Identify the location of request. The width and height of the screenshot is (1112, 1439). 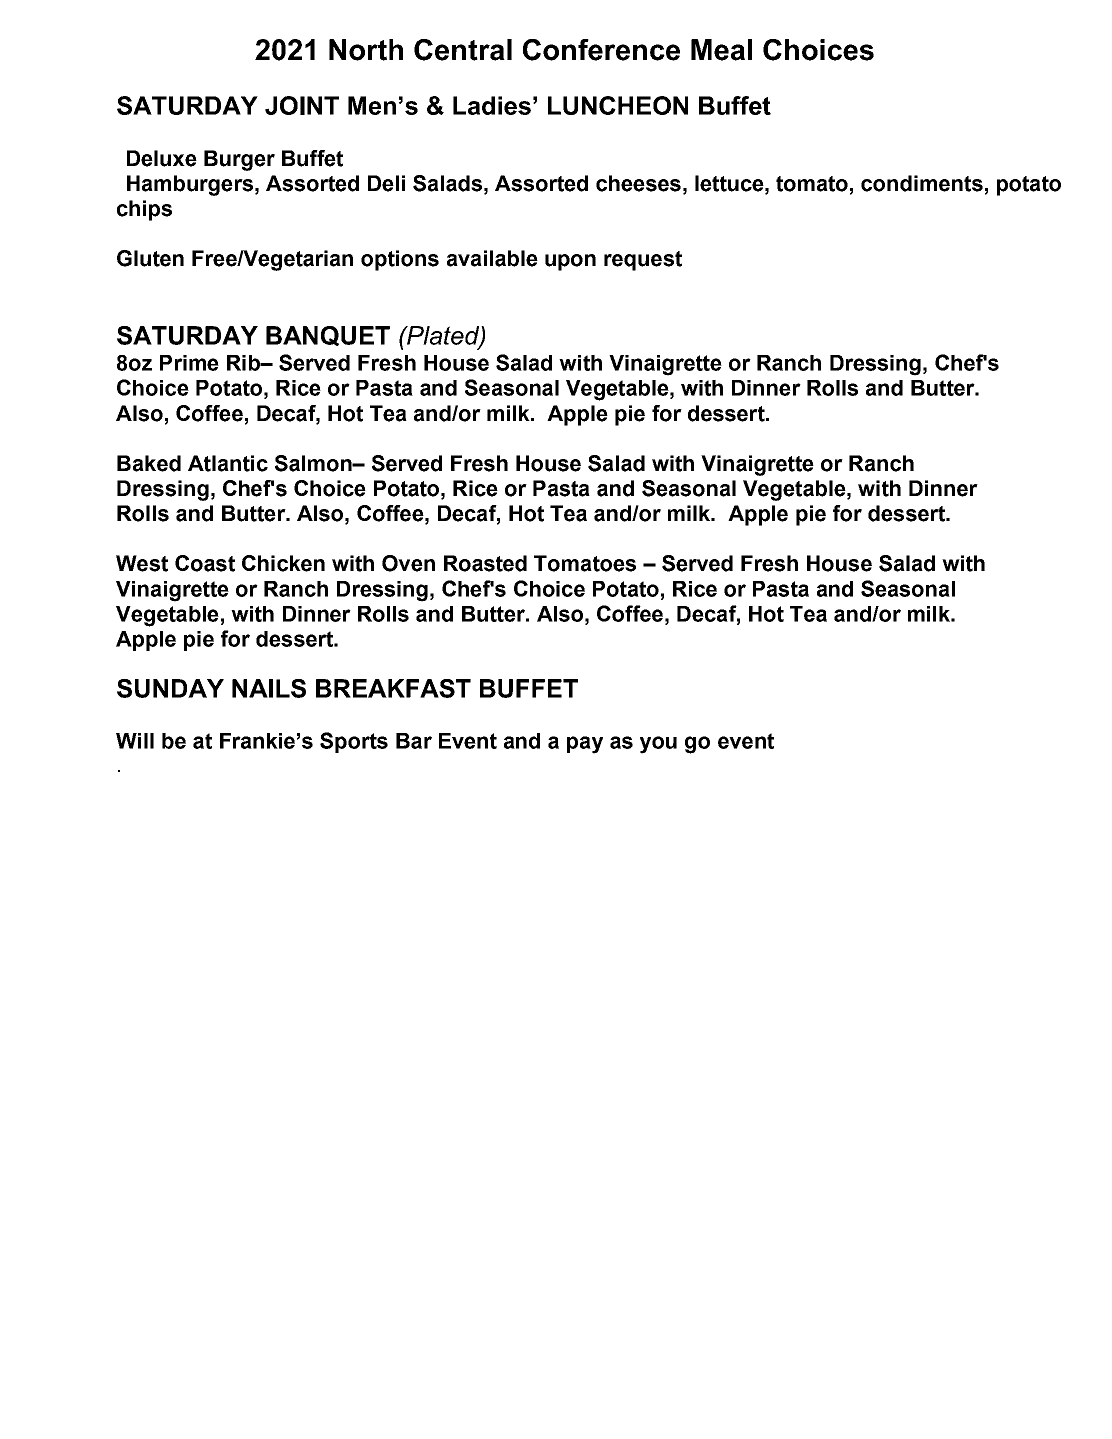
(643, 261).
